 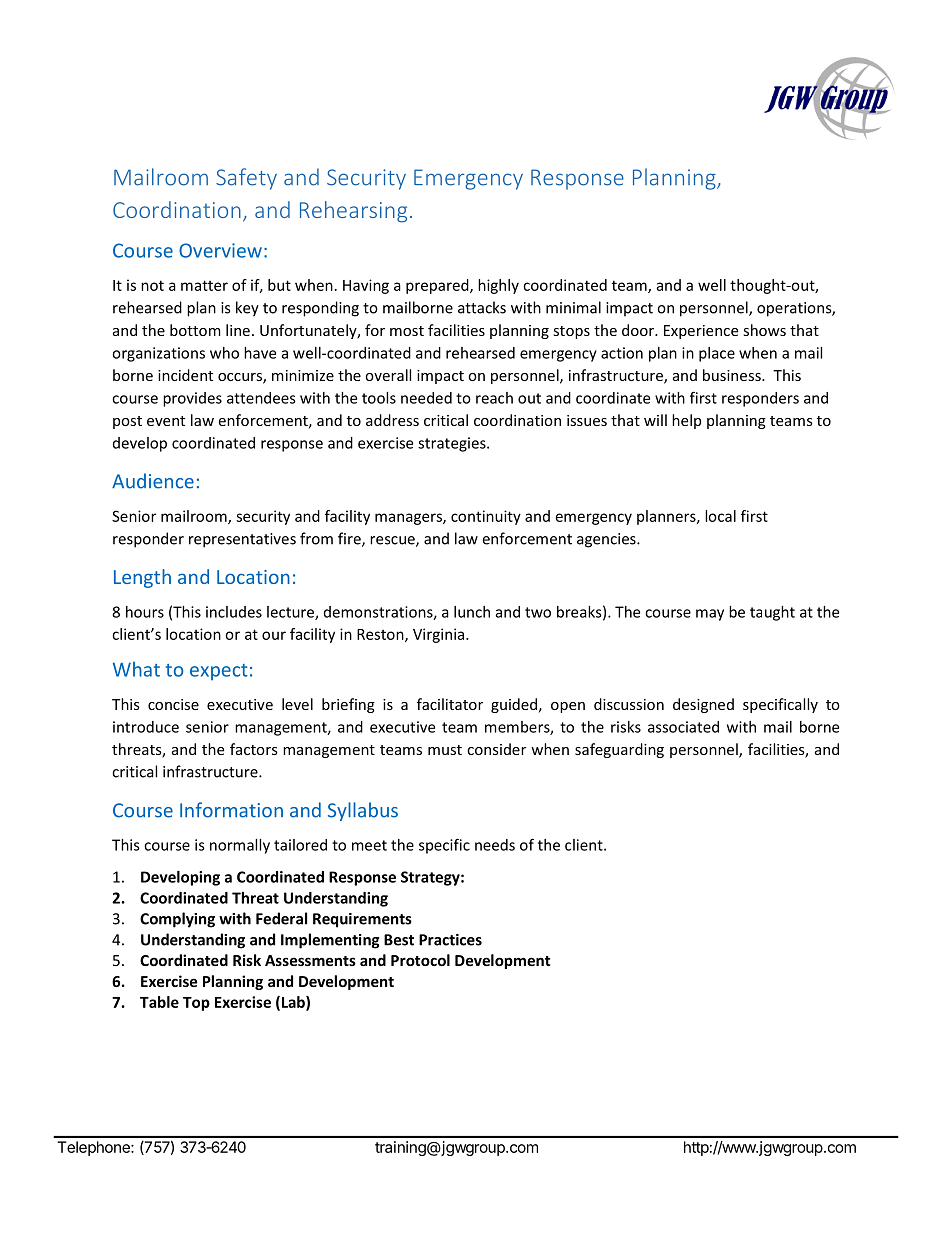 I want to click on Overview, so click(x=220, y=250).
